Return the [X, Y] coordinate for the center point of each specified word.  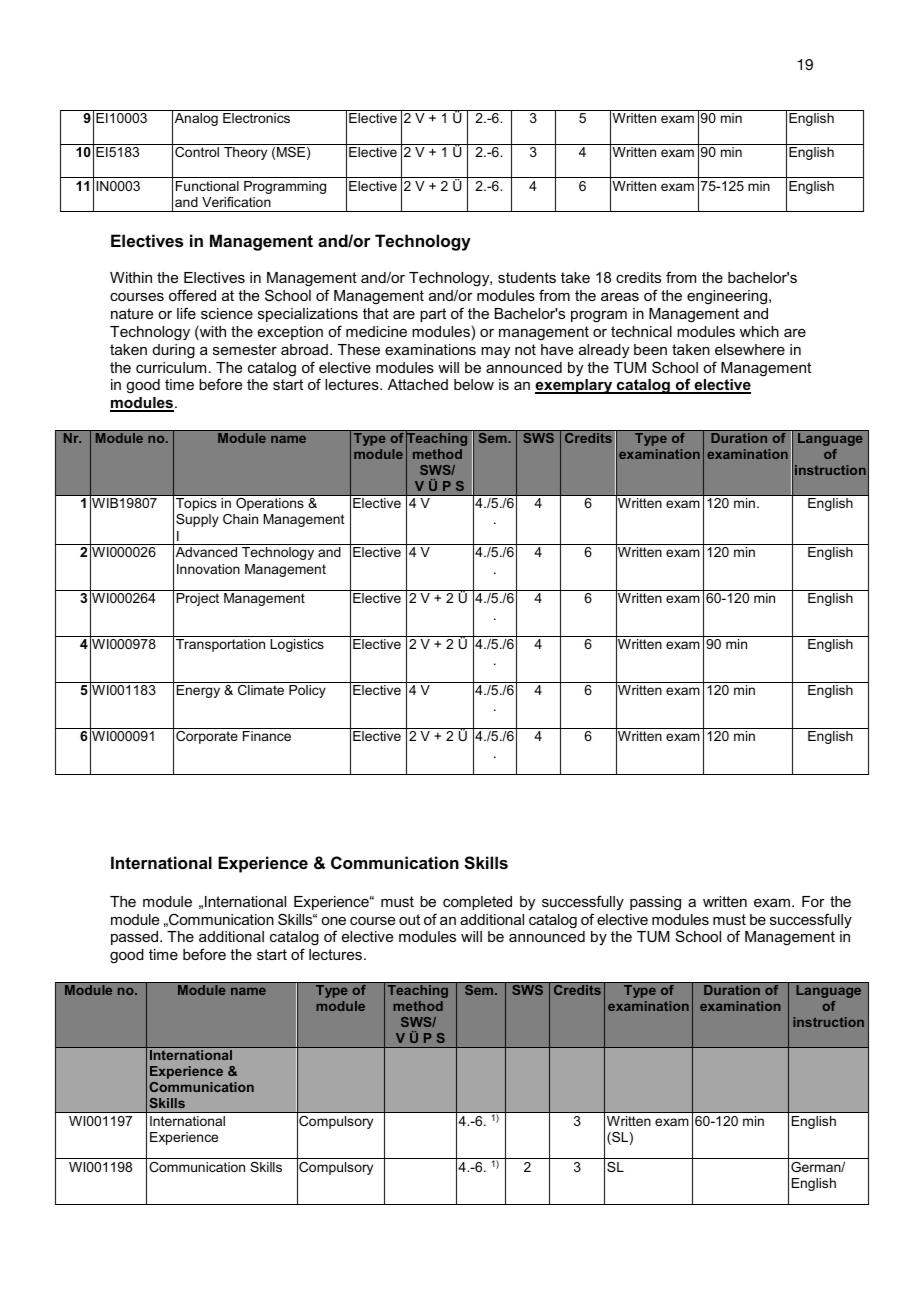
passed [136, 938]
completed [477, 903]
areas [620, 297]
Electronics [256, 118]
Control [197, 152]
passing [655, 903]
